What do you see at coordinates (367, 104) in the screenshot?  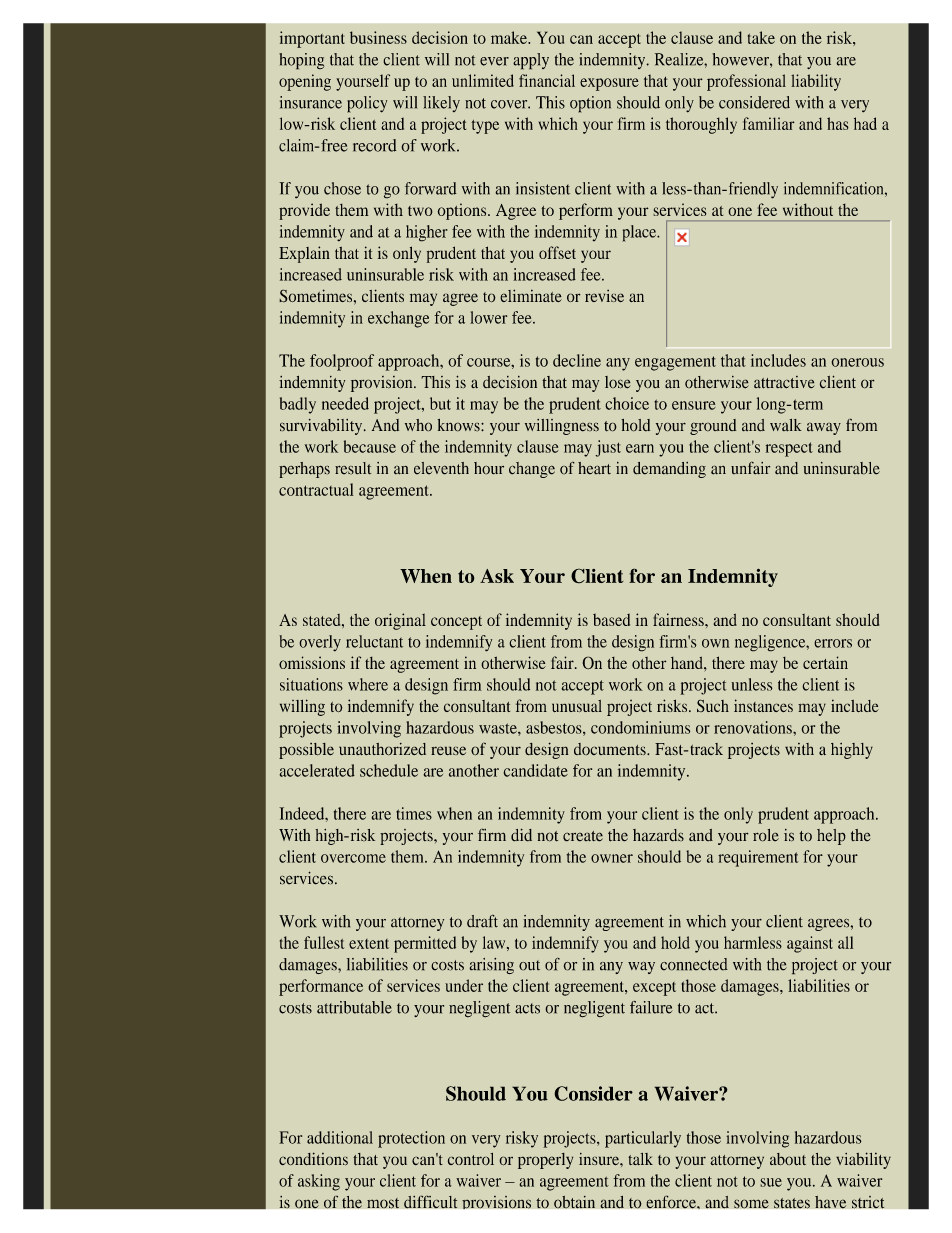 I see `policy` at bounding box center [367, 104].
